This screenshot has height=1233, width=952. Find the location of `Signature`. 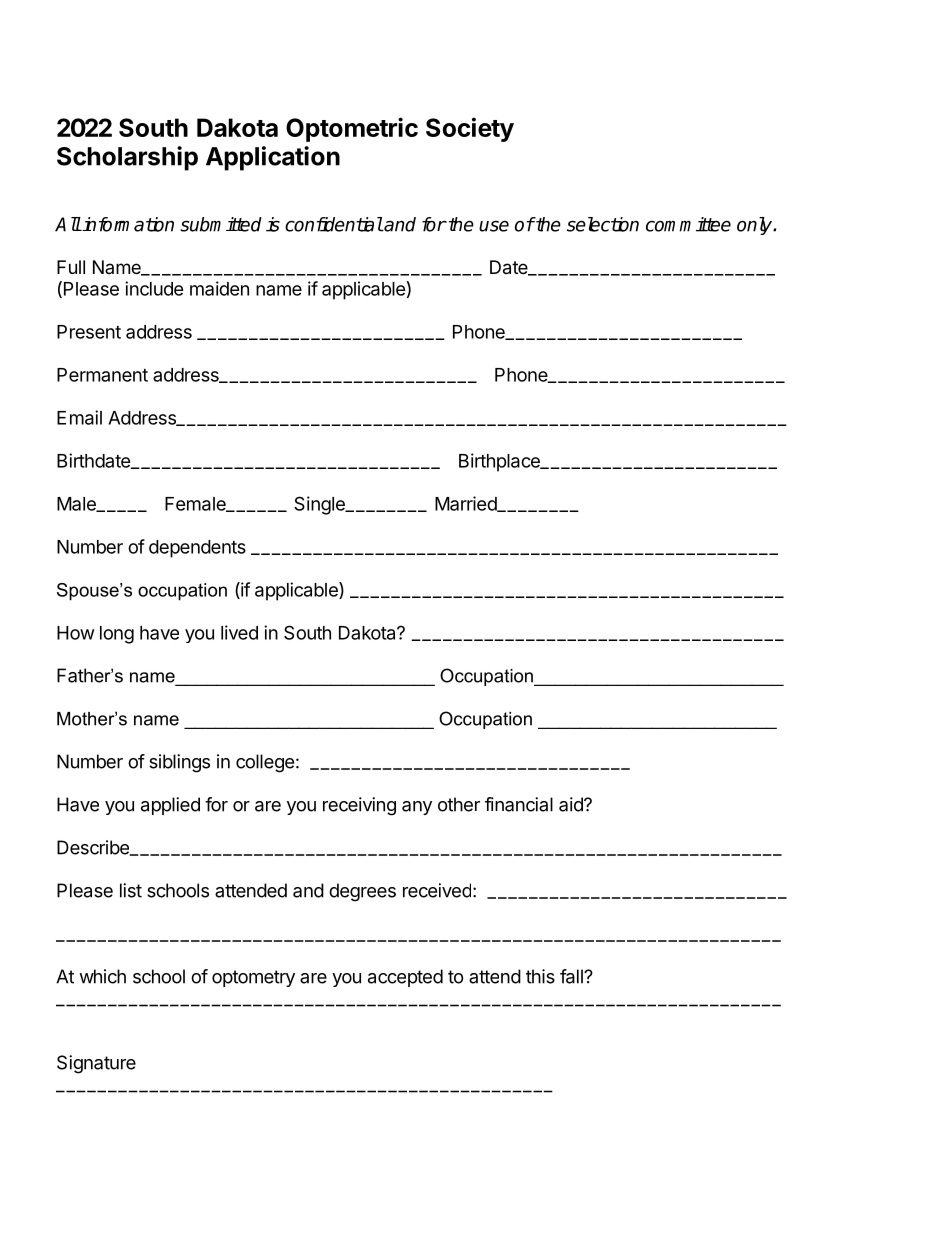

Signature is located at coordinates (96, 1064).
